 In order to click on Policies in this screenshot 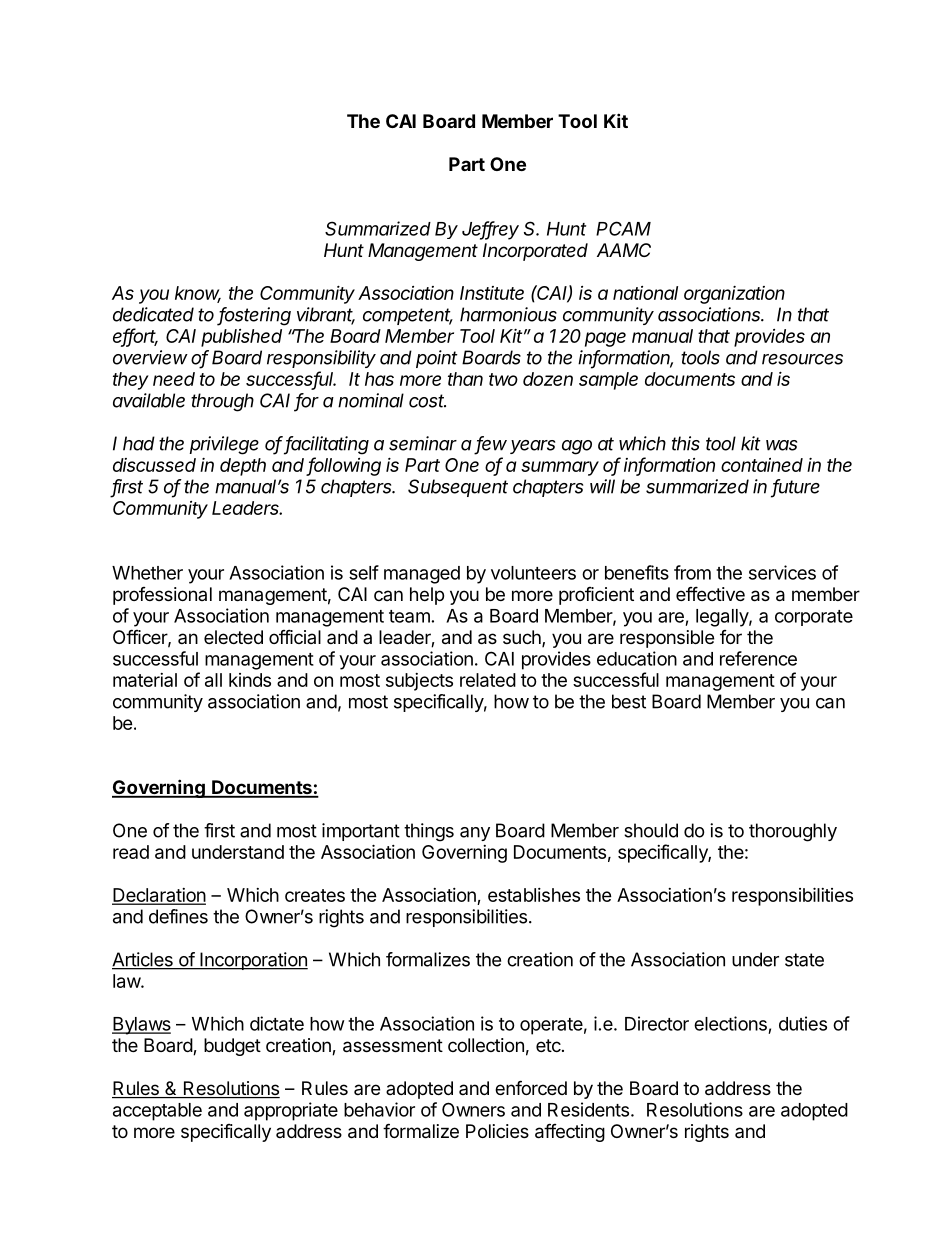, I will do `click(497, 1131)`.
